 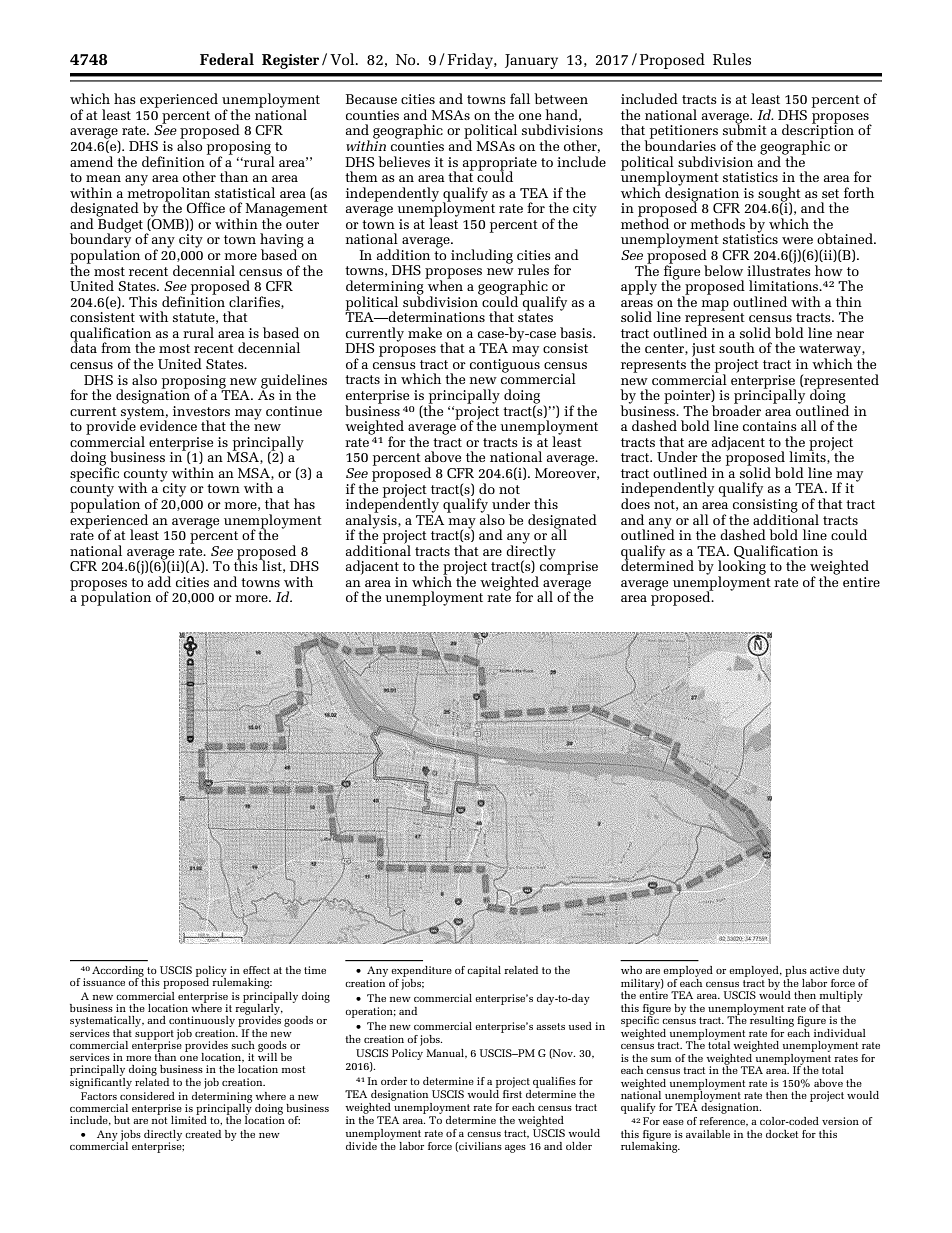 I want to click on contiguous, so click(x=505, y=366).
